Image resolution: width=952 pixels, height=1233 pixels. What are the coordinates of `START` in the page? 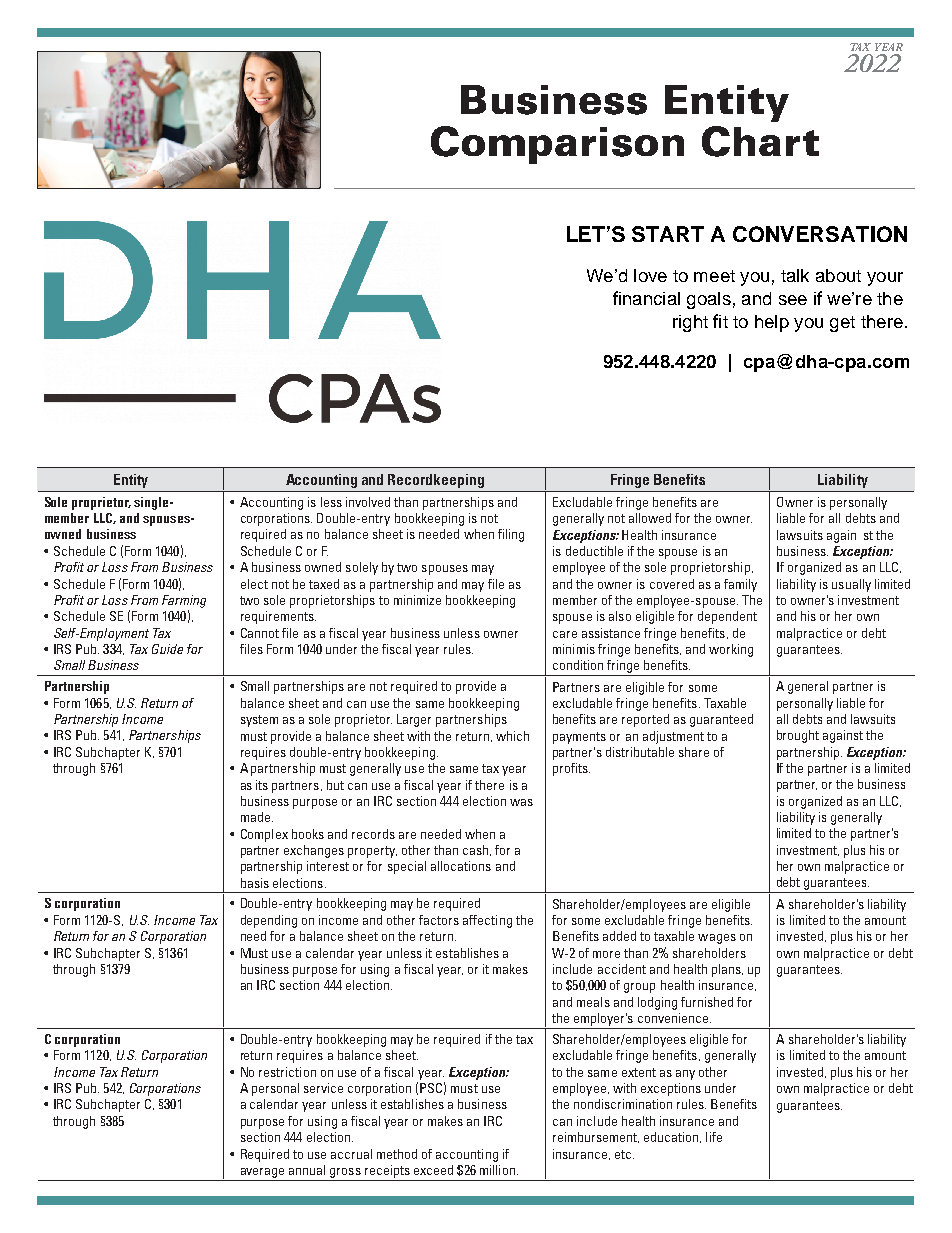 It's located at (668, 234).
